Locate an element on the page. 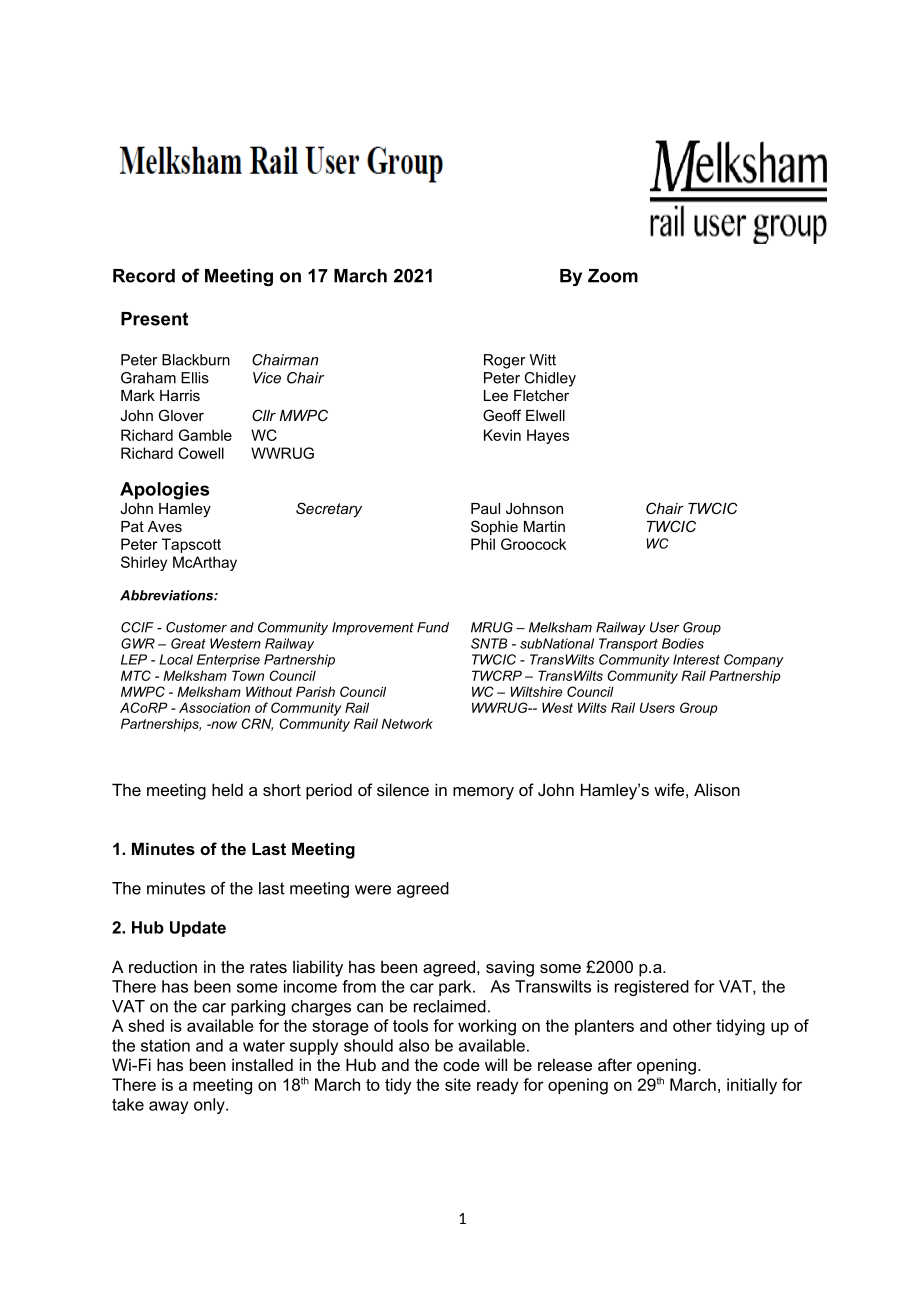 Image resolution: width=924 pixels, height=1308 pixels. registered is located at coordinates (652, 988).
